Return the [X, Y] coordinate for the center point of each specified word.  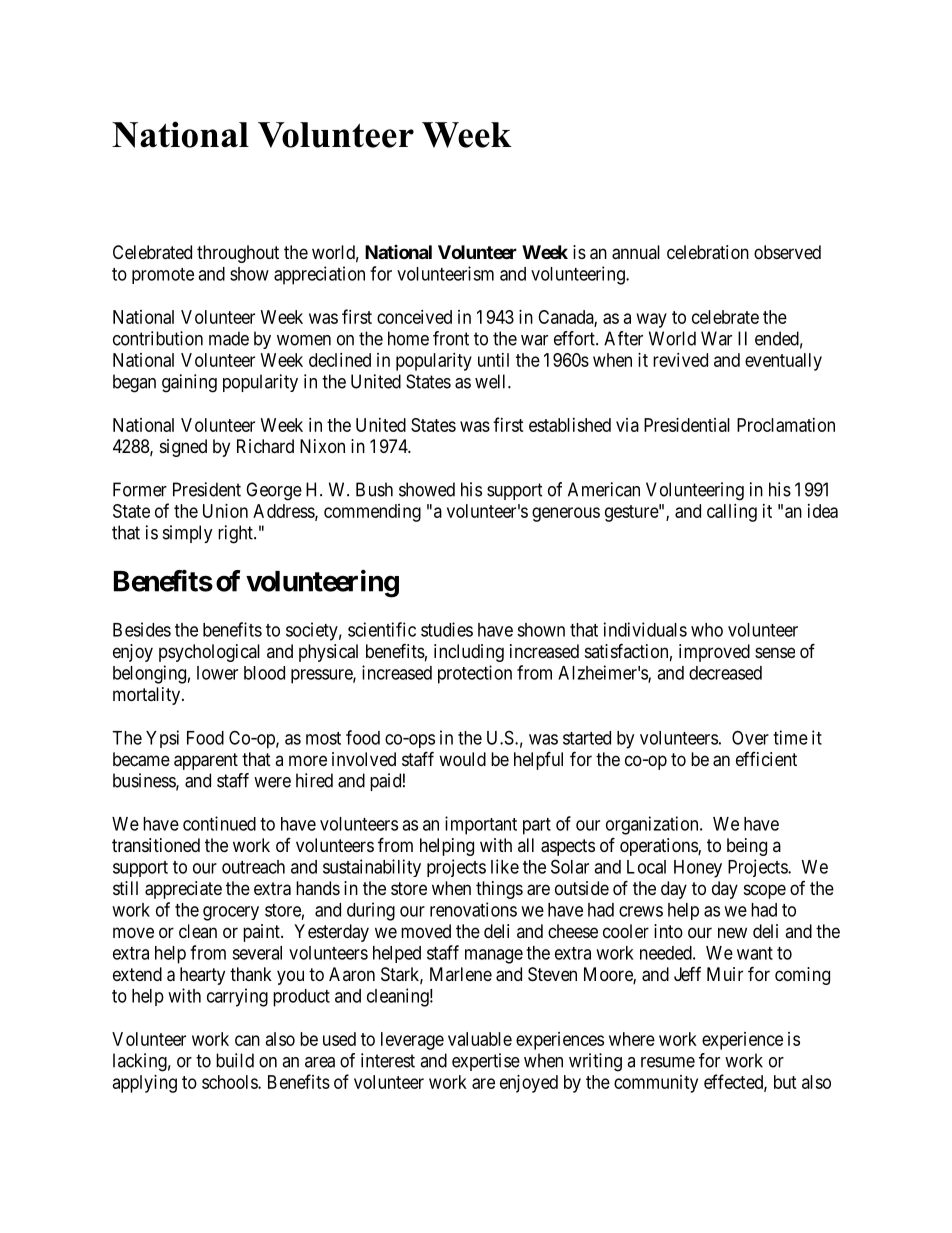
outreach [253, 867]
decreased [725, 673]
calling [732, 513]
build [235, 1060]
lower [217, 673]
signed [183, 448]
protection [475, 674]
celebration [708, 252]
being [747, 847]
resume [668, 1062]
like [505, 866]
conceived [414, 317]
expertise [486, 1062]
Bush [374, 489]
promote [163, 276]
